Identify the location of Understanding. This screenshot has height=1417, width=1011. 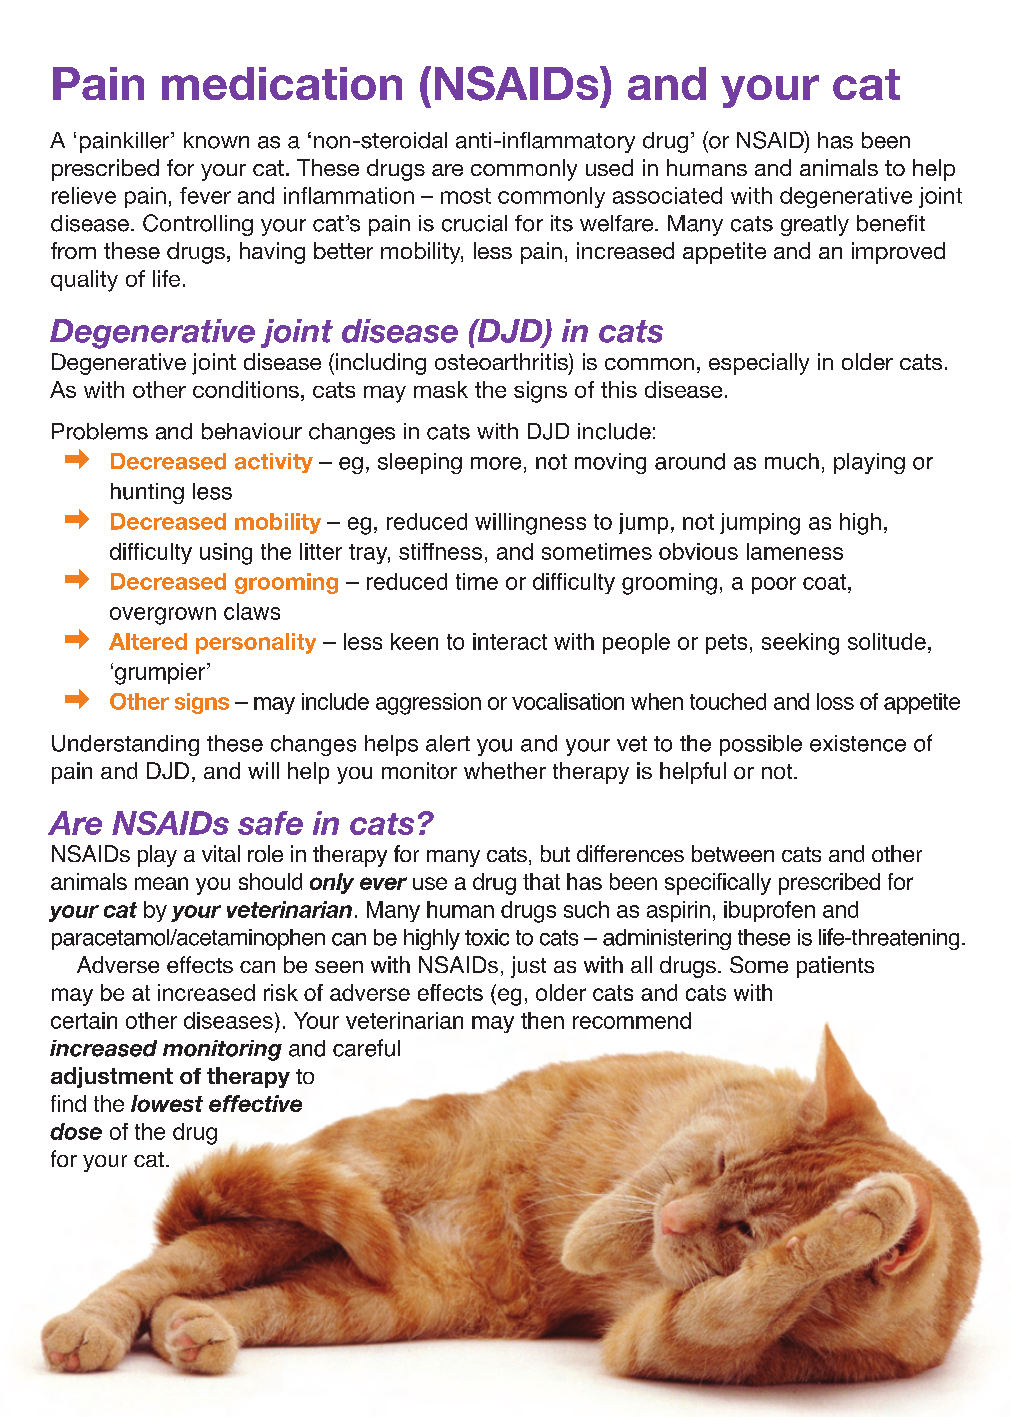
(125, 745).
